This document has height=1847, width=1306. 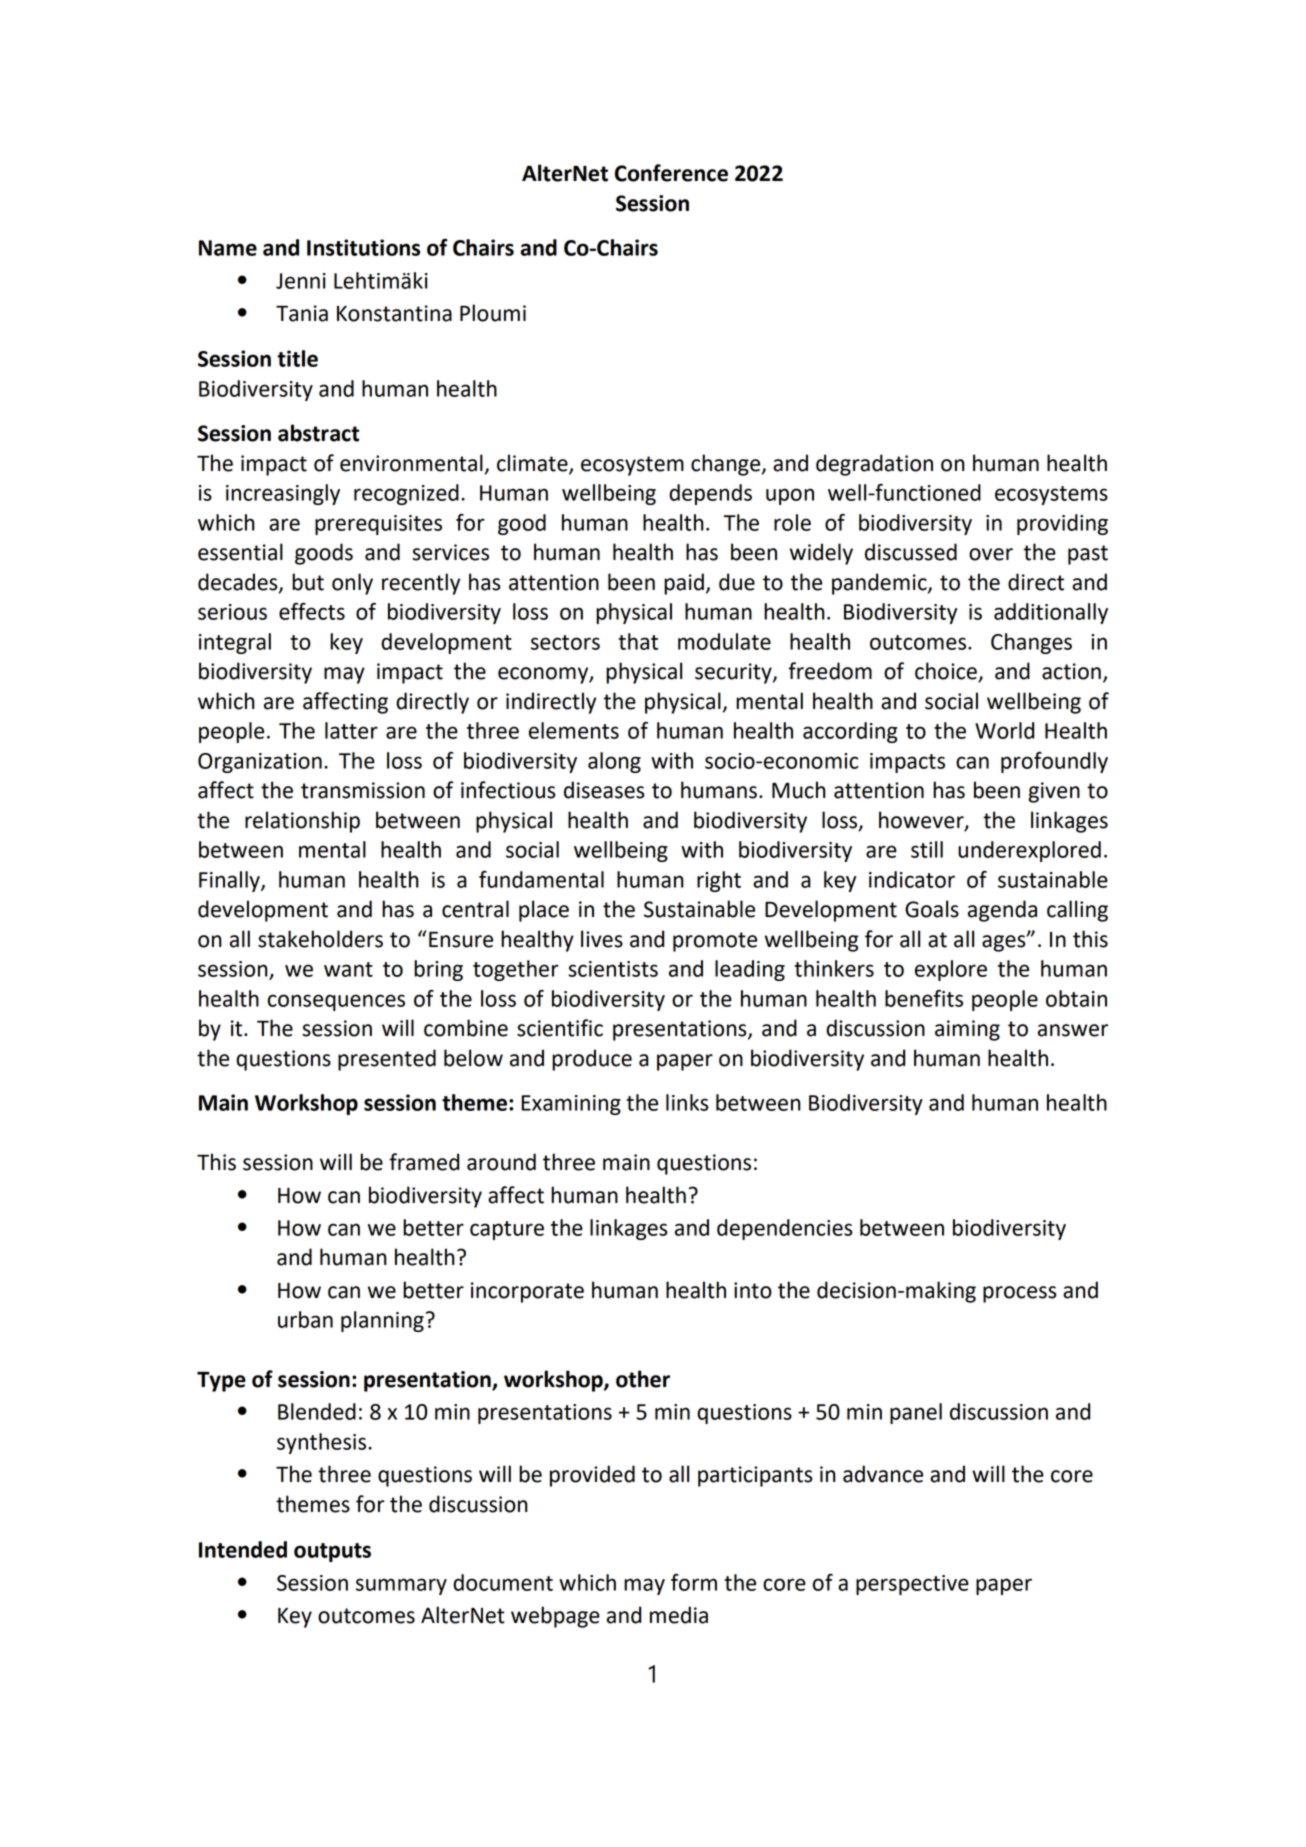 What do you see at coordinates (332, 1552) in the document?
I see `outputs` at bounding box center [332, 1552].
